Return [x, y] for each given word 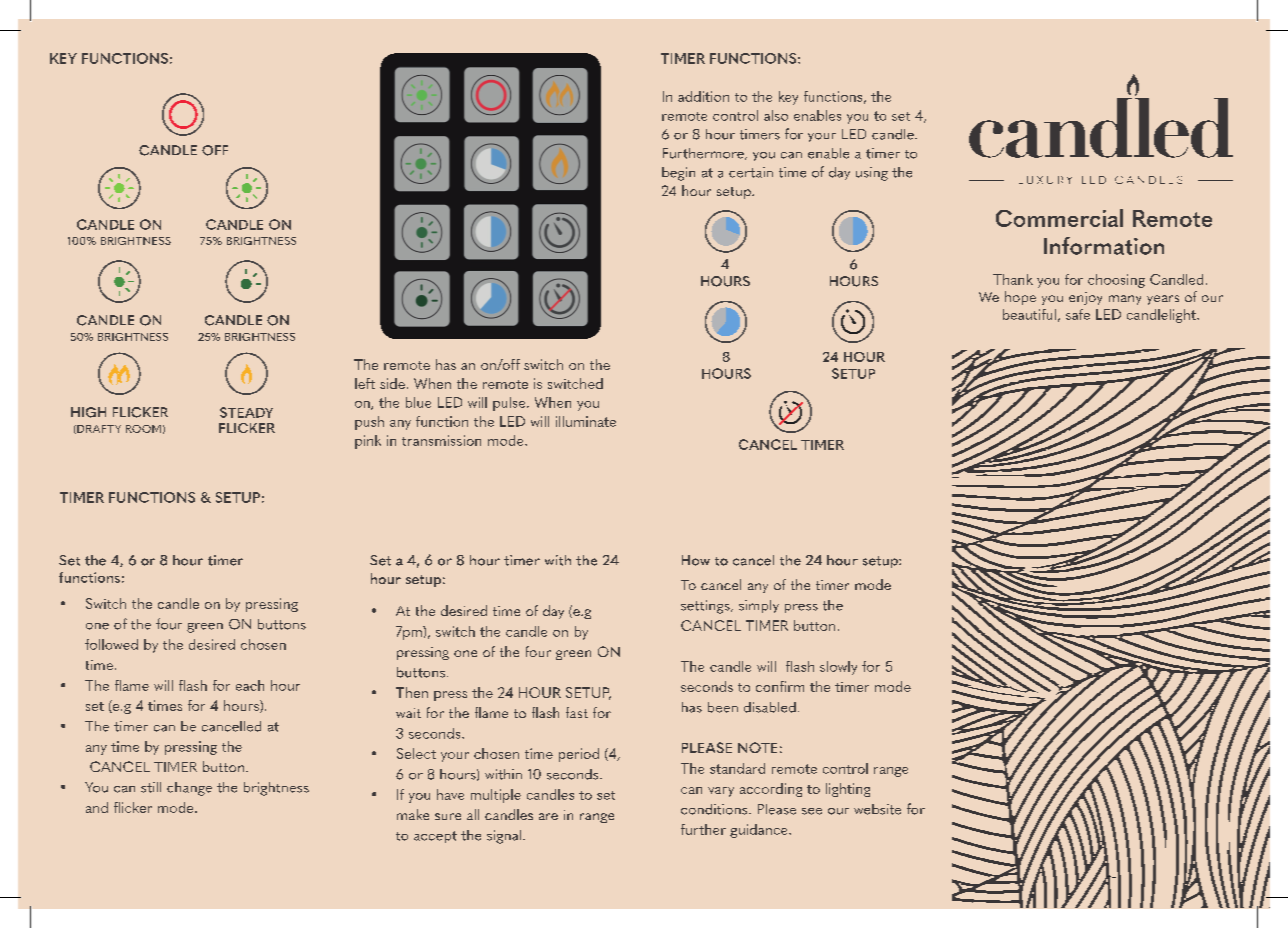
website [877, 809]
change [189, 789]
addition [703, 96]
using [872, 174]
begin [678, 174]
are [548, 816]
